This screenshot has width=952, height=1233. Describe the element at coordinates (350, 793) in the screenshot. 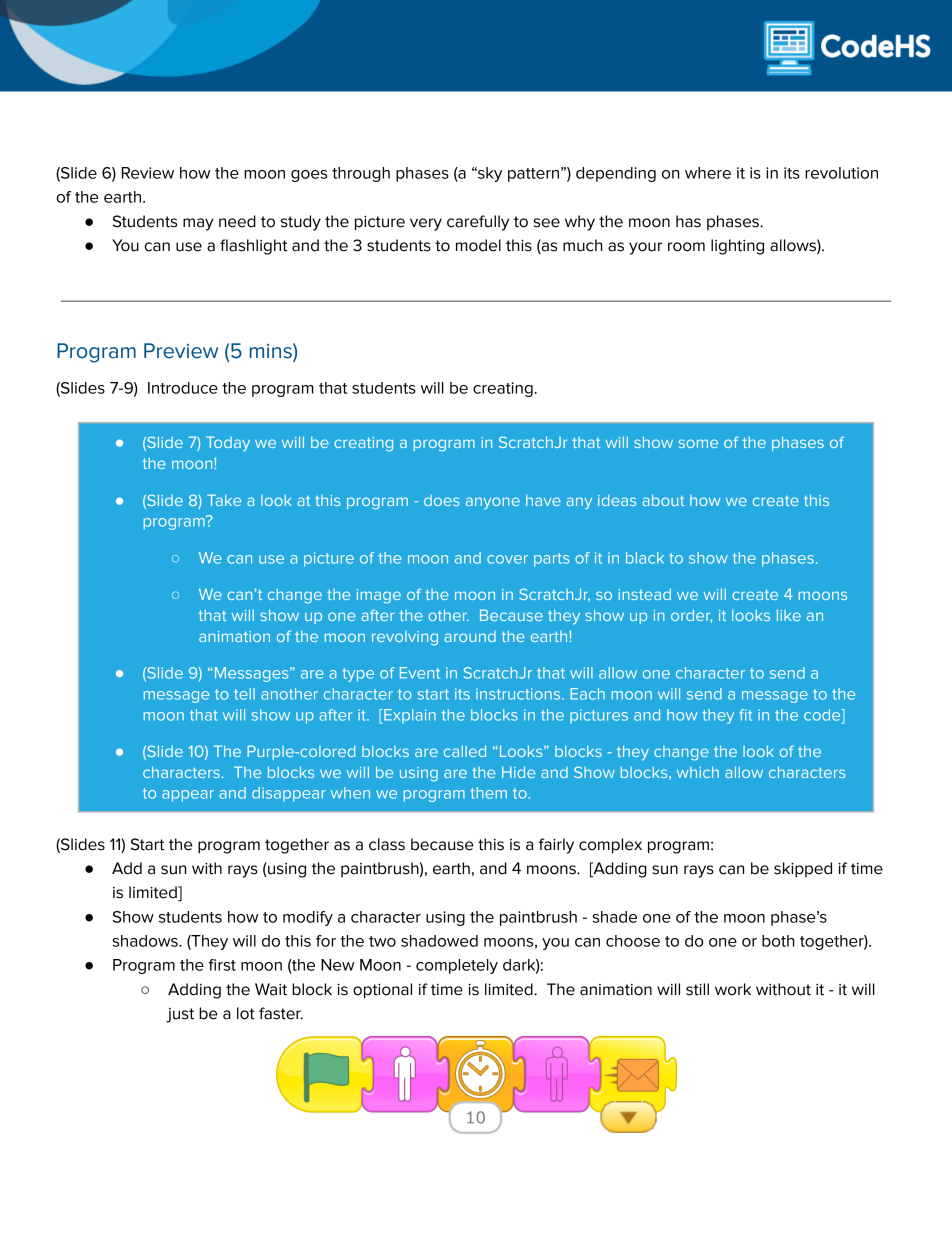

I see `when` at that location.
